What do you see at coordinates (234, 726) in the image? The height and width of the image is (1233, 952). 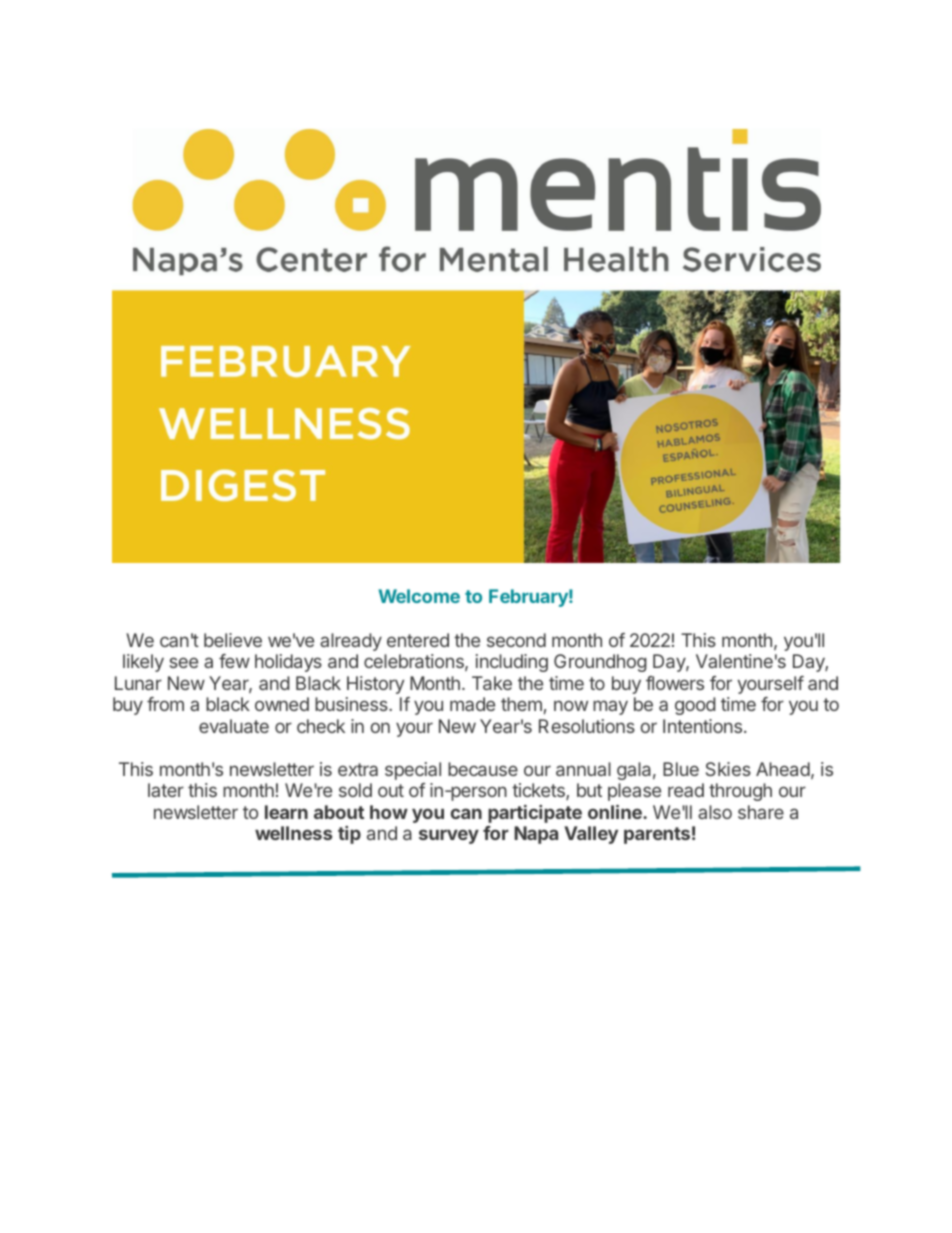 I see `evaluate` at bounding box center [234, 726].
